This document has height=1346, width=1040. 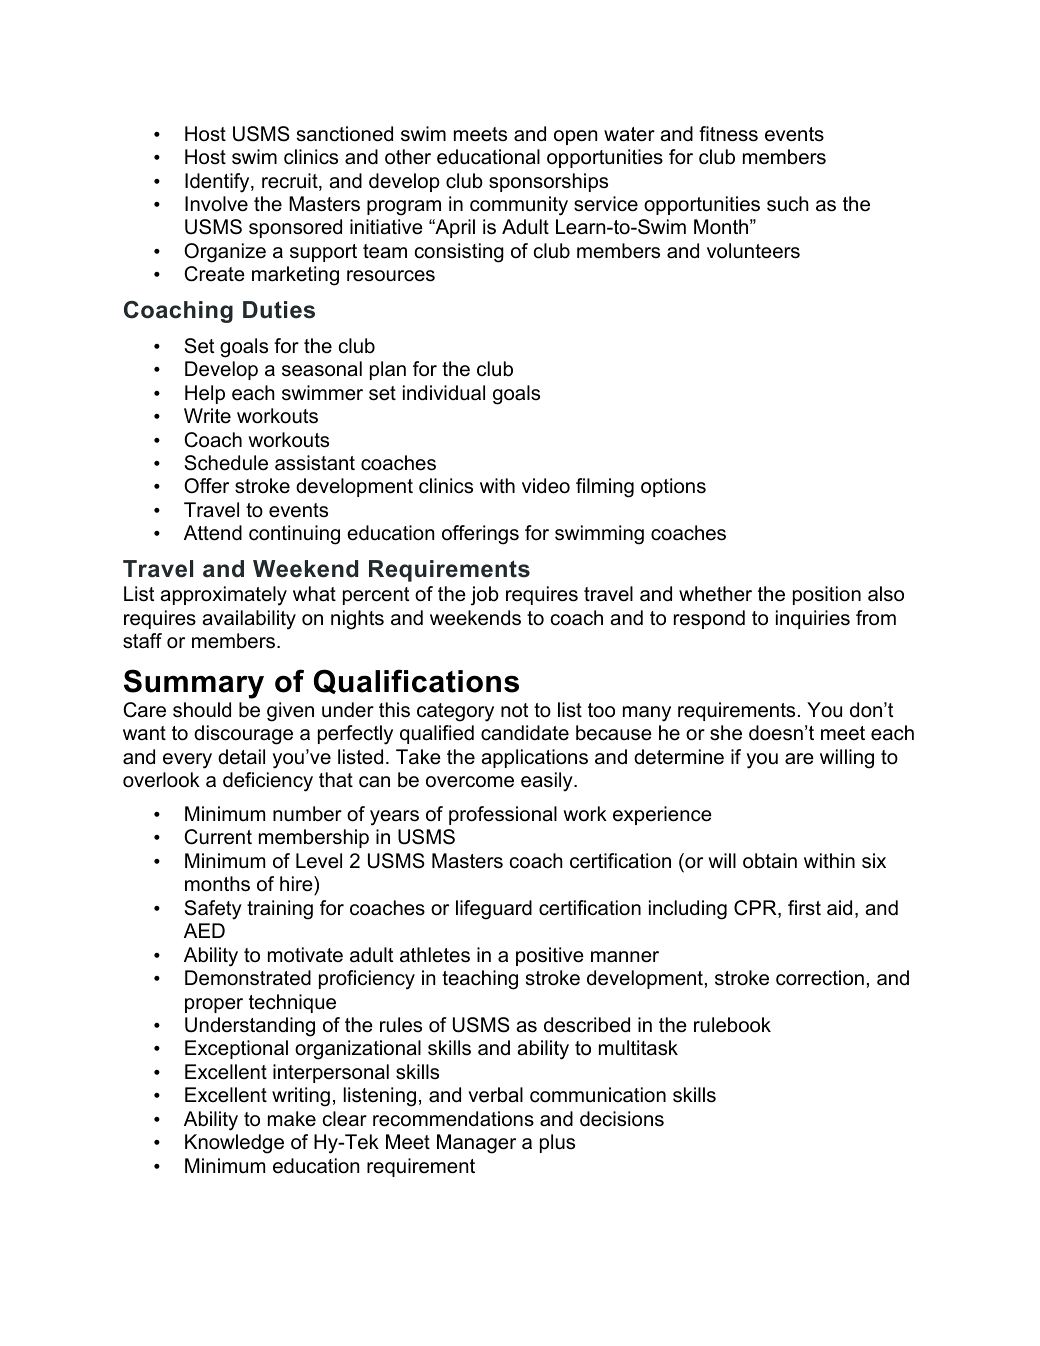 I want to click on Knowledge, so click(x=234, y=1144).
